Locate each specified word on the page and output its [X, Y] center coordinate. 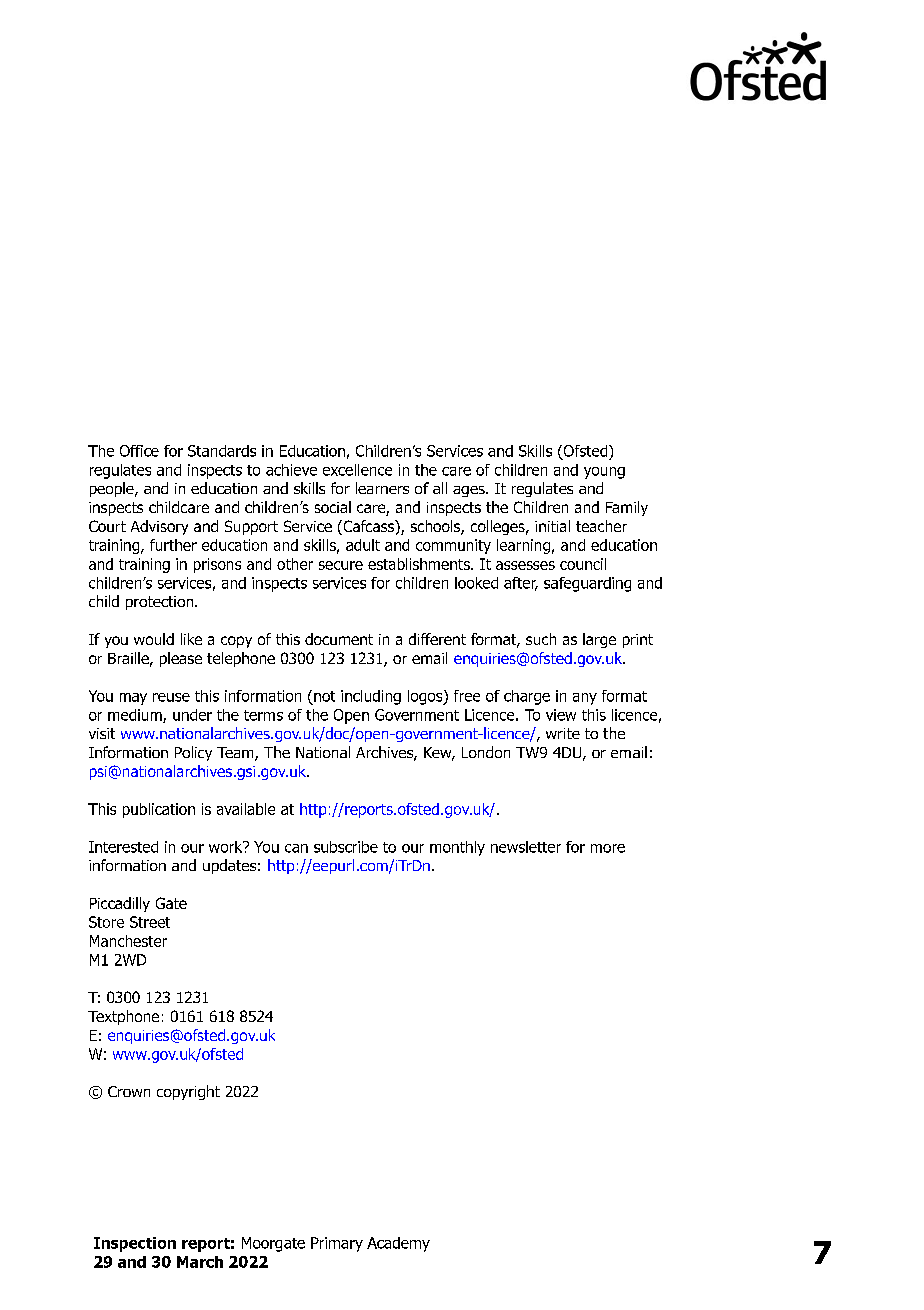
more [608, 848]
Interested [123, 847]
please [181, 659]
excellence [357, 470]
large [599, 640]
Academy [398, 1244]
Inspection [135, 1244]
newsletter [526, 847]
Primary [337, 1244]
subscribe [346, 847]
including [371, 697]
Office [139, 451]
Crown [129, 1091]
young [604, 473]
